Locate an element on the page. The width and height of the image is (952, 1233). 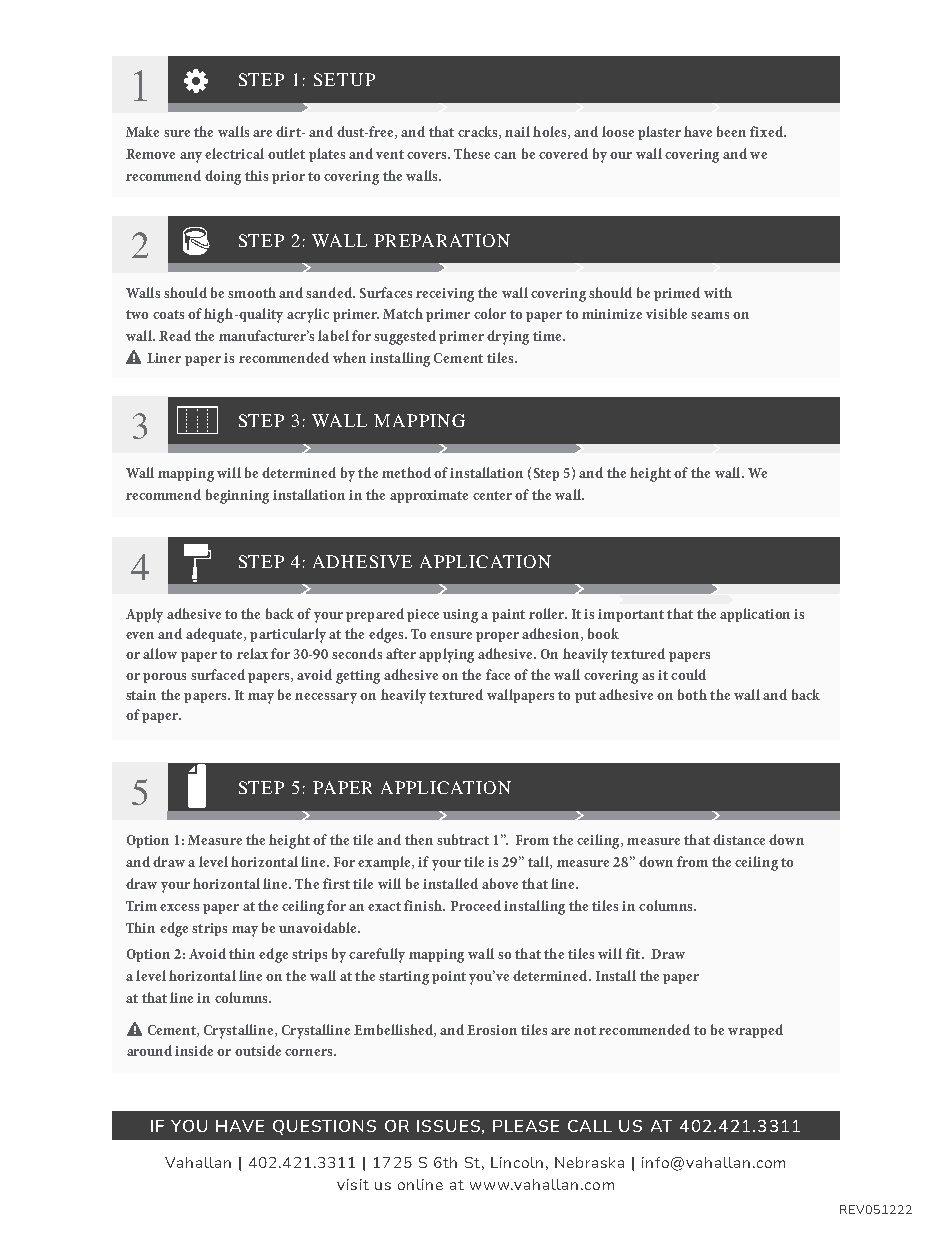
seams is located at coordinates (710, 315).
